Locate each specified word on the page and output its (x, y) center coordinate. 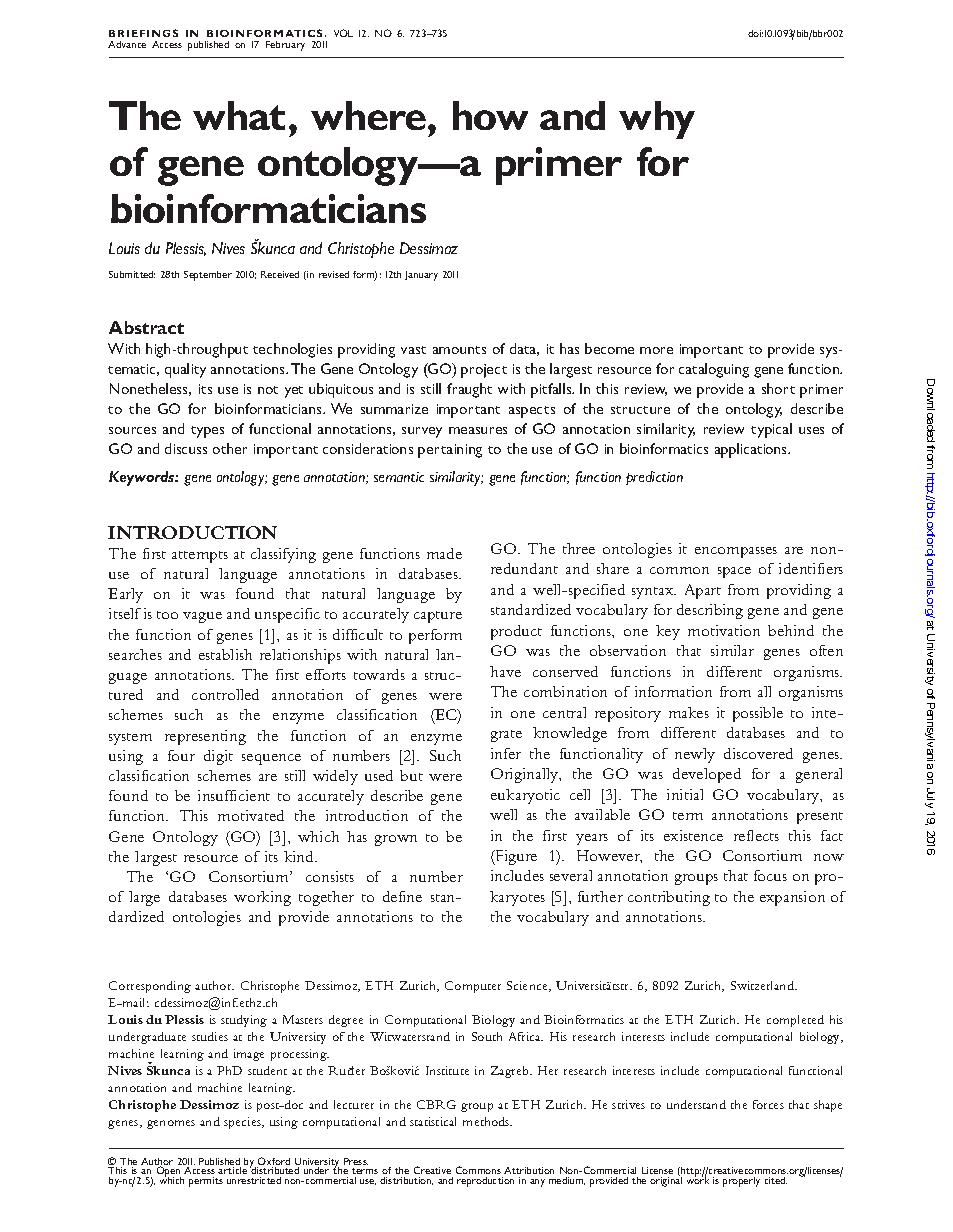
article (232, 1170)
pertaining (450, 451)
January (421, 276)
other (230, 448)
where (370, 115)
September (208, 276)
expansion (792, 898)
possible (758, 714)
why (657, 120)
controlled (225, 694)
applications (752, 450)
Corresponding (150, 987)
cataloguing (714, 370)
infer (506, 753)
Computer (473, 987)
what (239, 115)
